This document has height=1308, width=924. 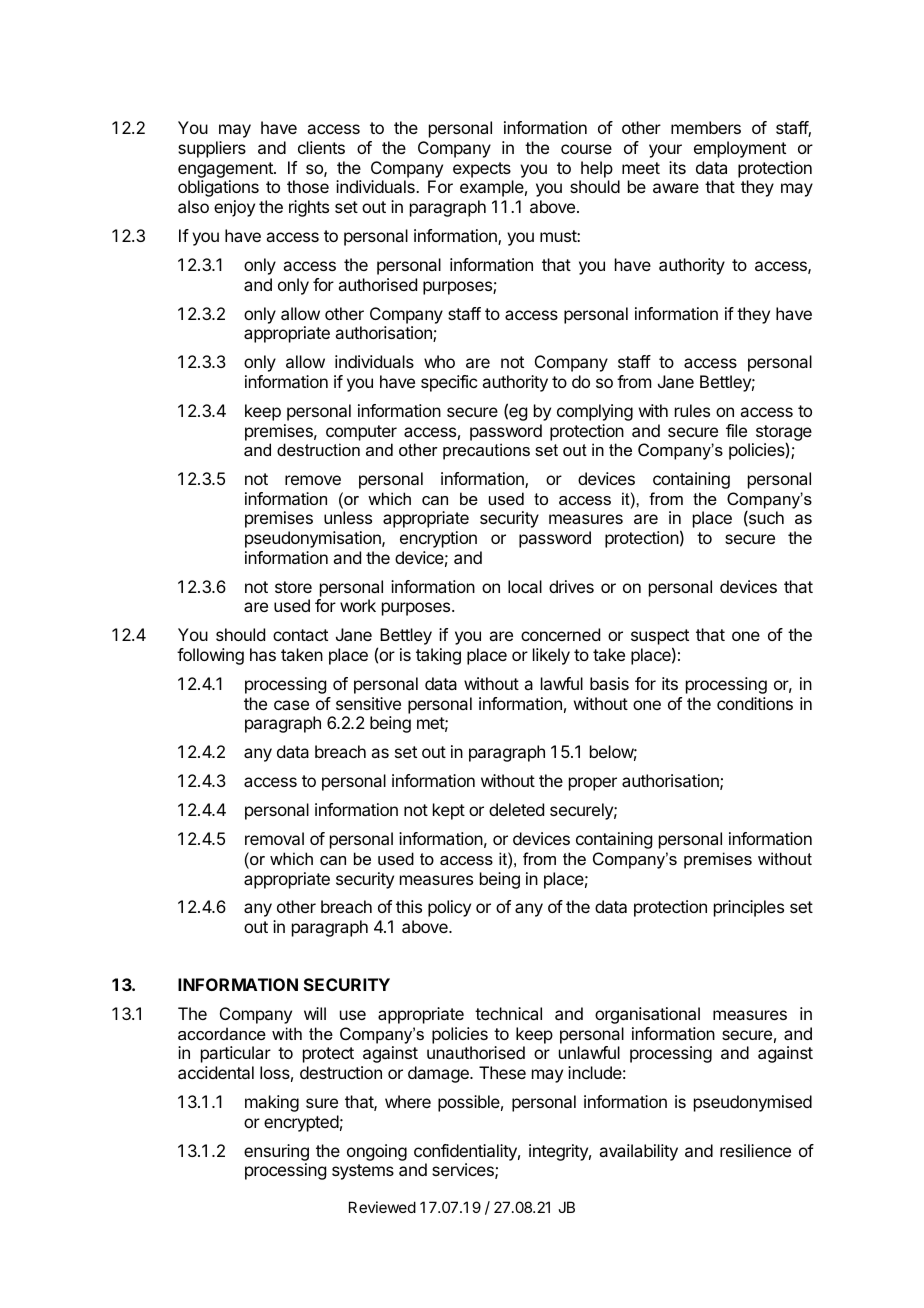 I want to click on ensuring, so click(x=276, y=1152).
